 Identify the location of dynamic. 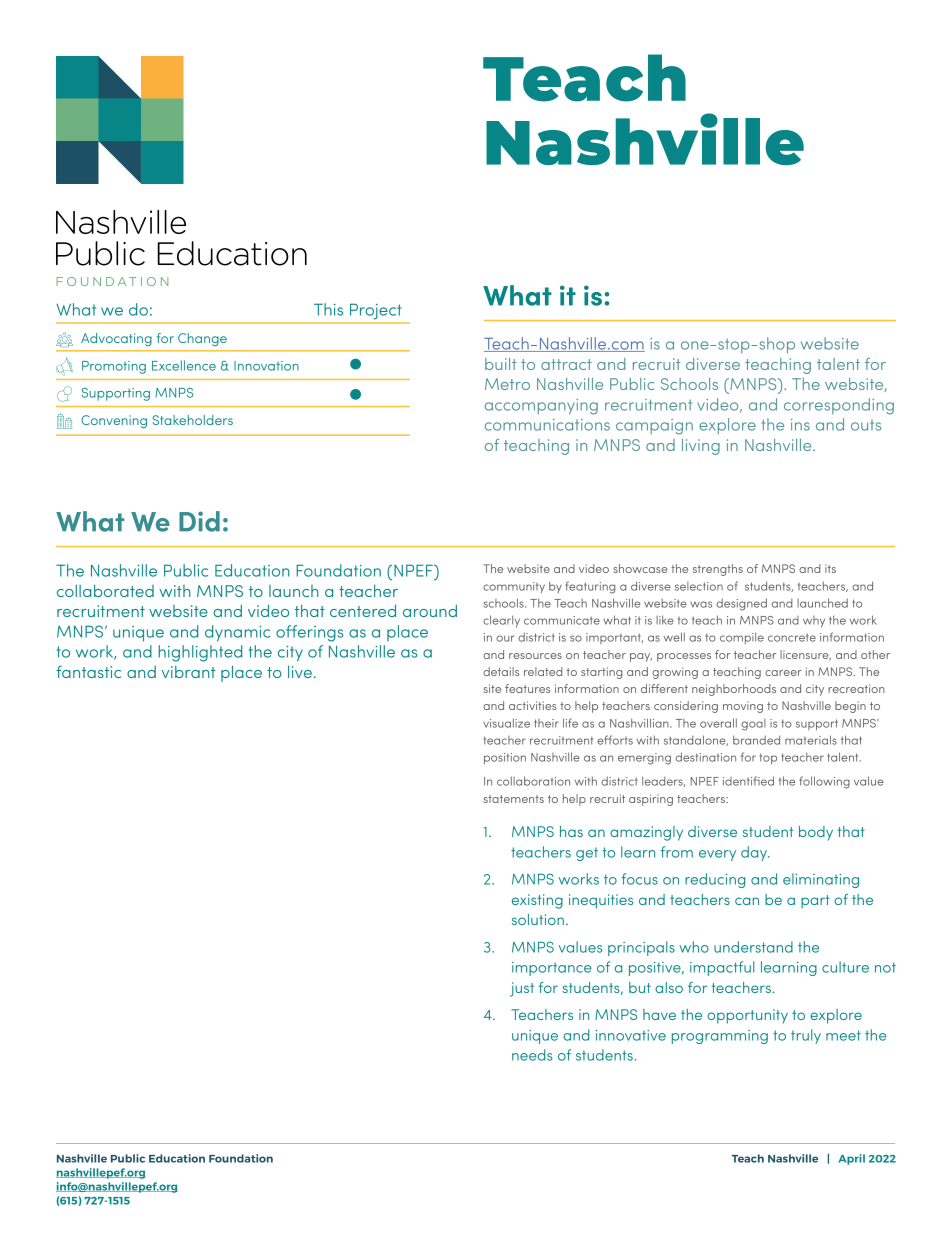
(237, 633).
